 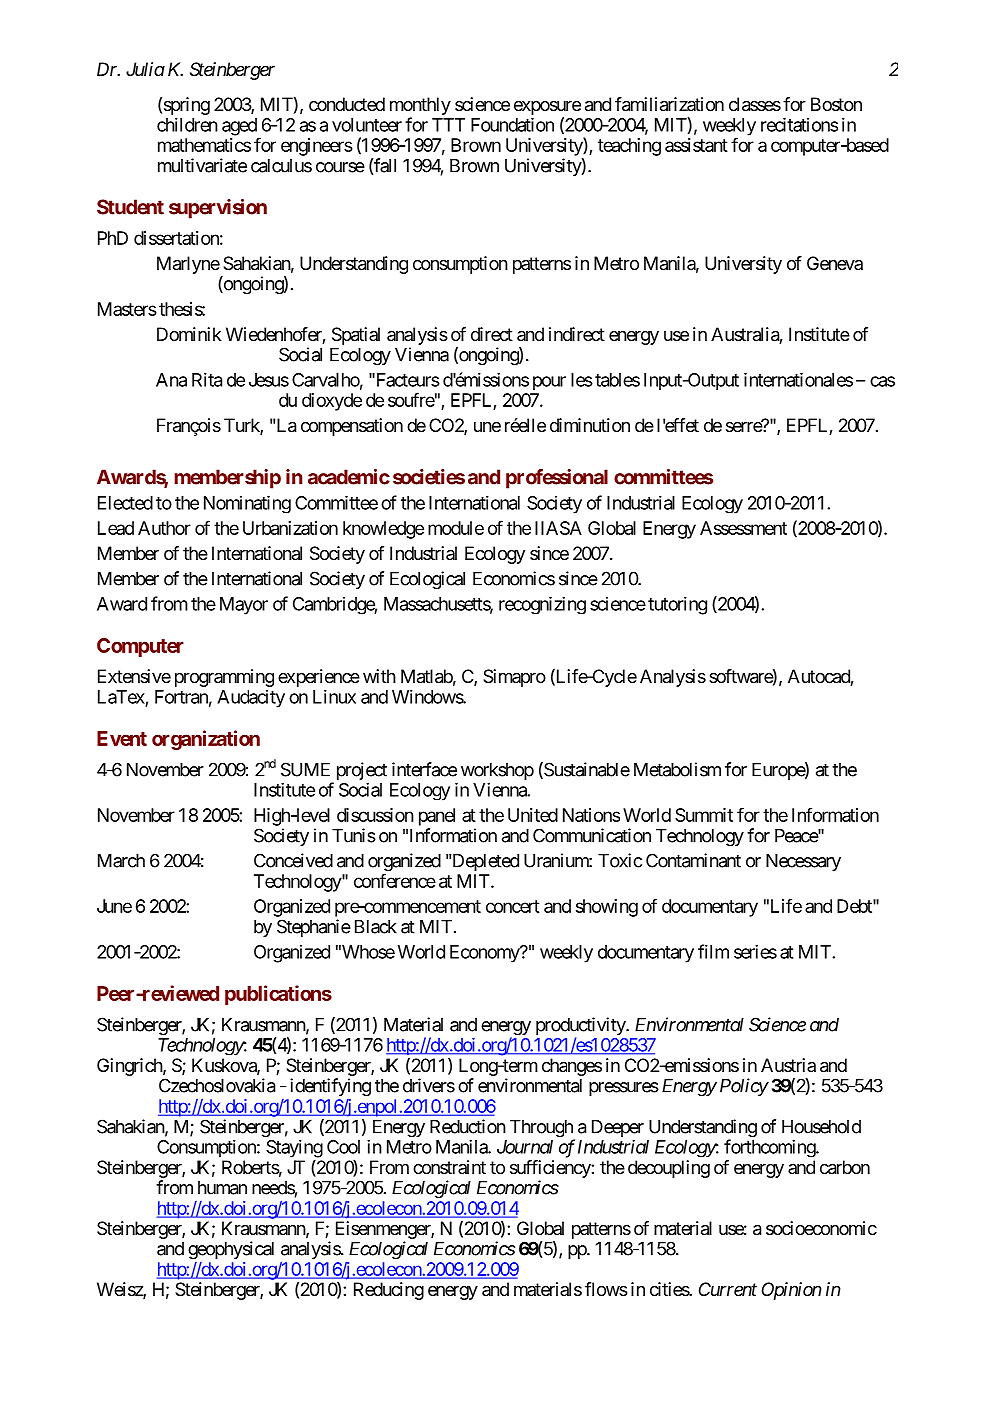 I want to click on Assessment, so click(x=743, y=528).
